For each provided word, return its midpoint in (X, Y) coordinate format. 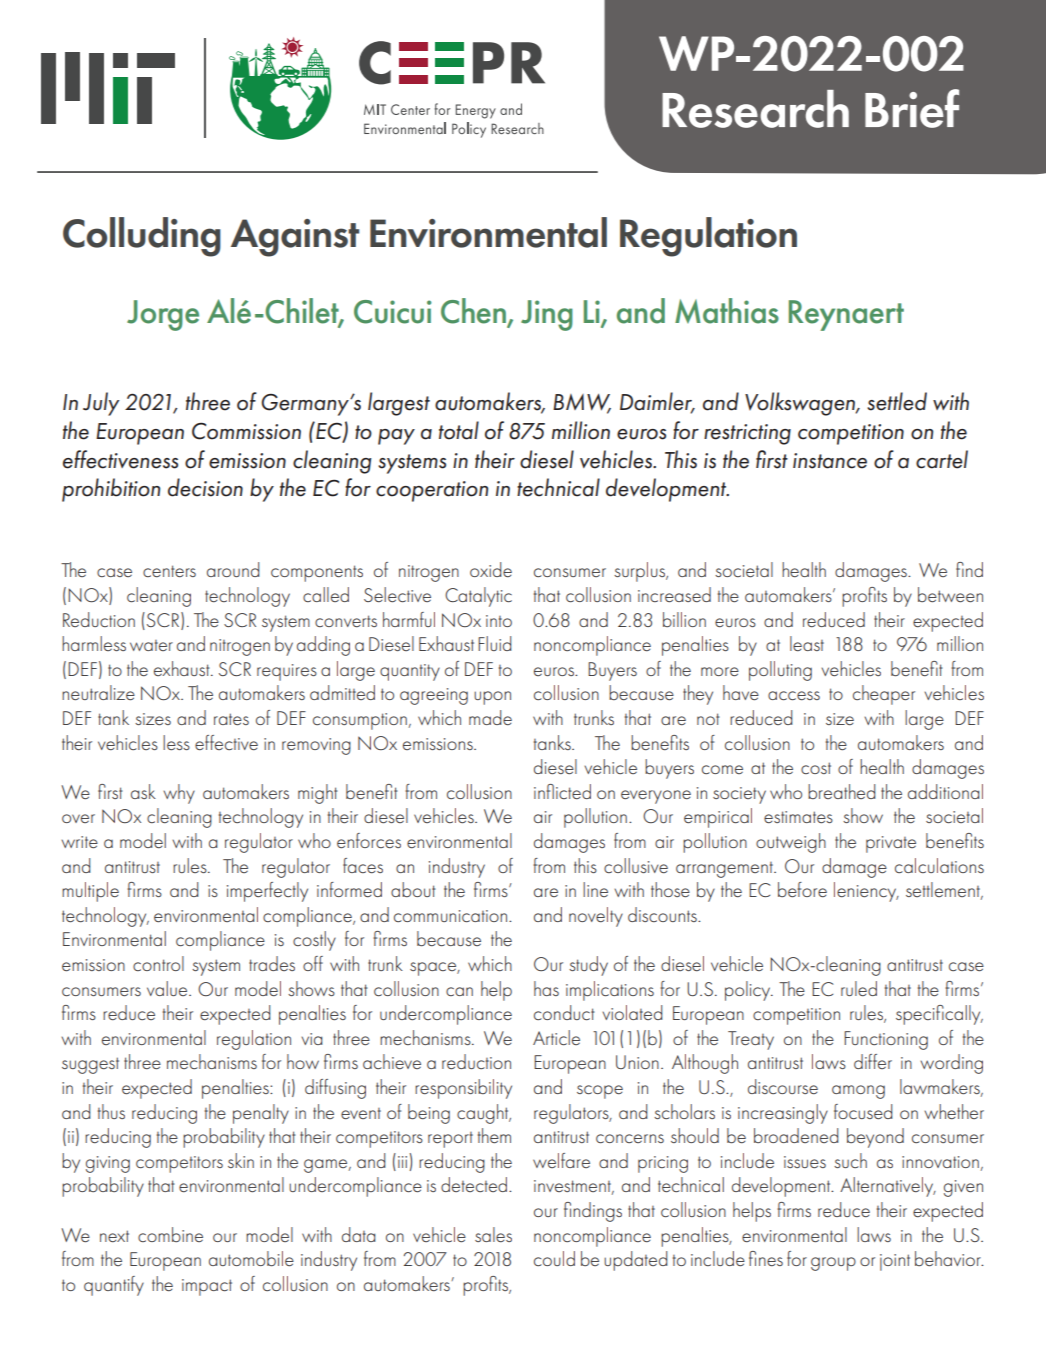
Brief (912, 108)
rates (231, 719)
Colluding (142, 237)
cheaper (884, 695)
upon (492, 698)
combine (170, 1234)
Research (755, 109)
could (554, 1258)
